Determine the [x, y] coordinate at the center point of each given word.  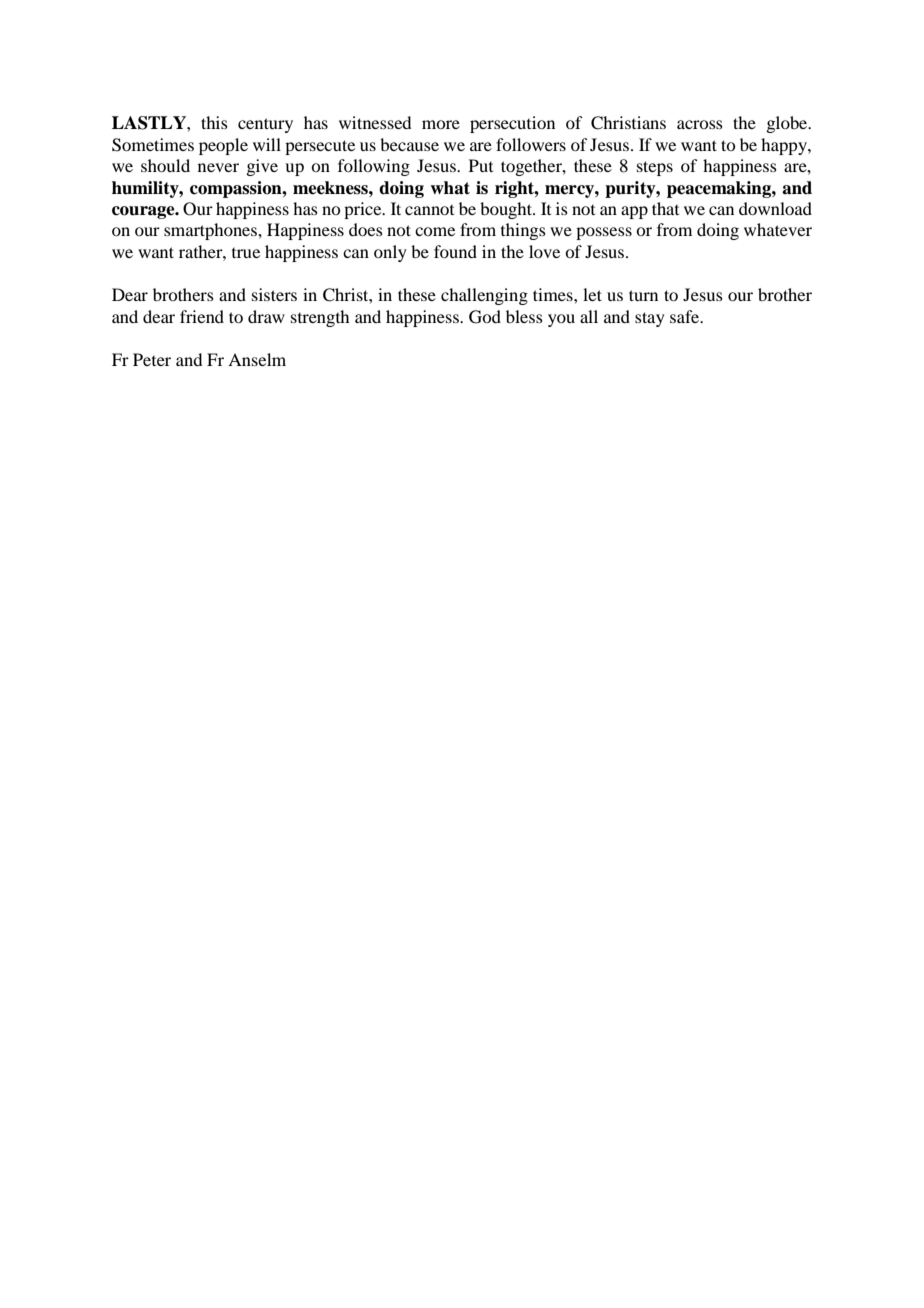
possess [604, 233]
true [246, 253]
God [485, 317]
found [455, 251]
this [214, 122]
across [700, 124]
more [441, 124]
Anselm [257, 359]
